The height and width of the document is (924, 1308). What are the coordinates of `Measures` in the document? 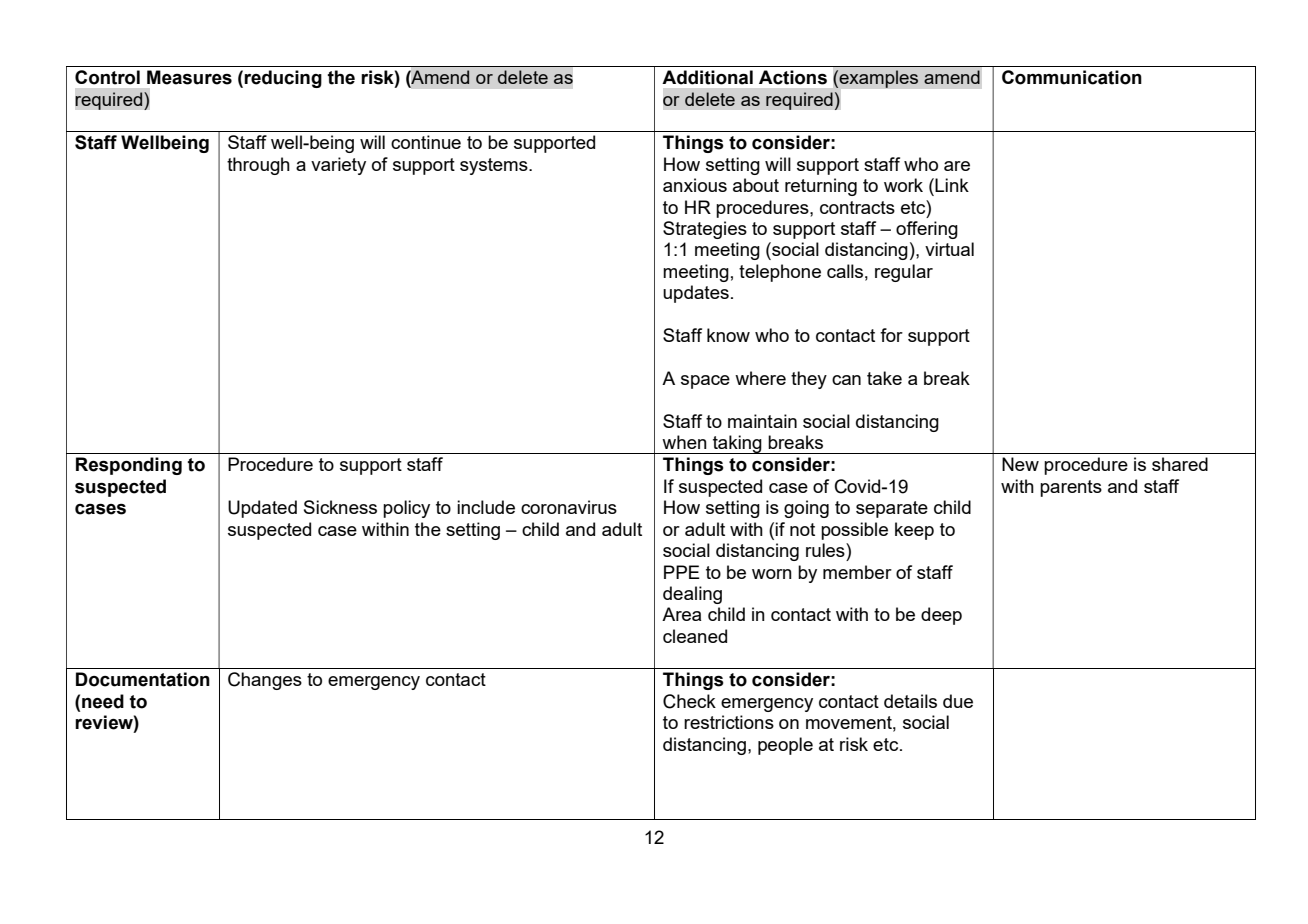 It's located at (189, 77).
